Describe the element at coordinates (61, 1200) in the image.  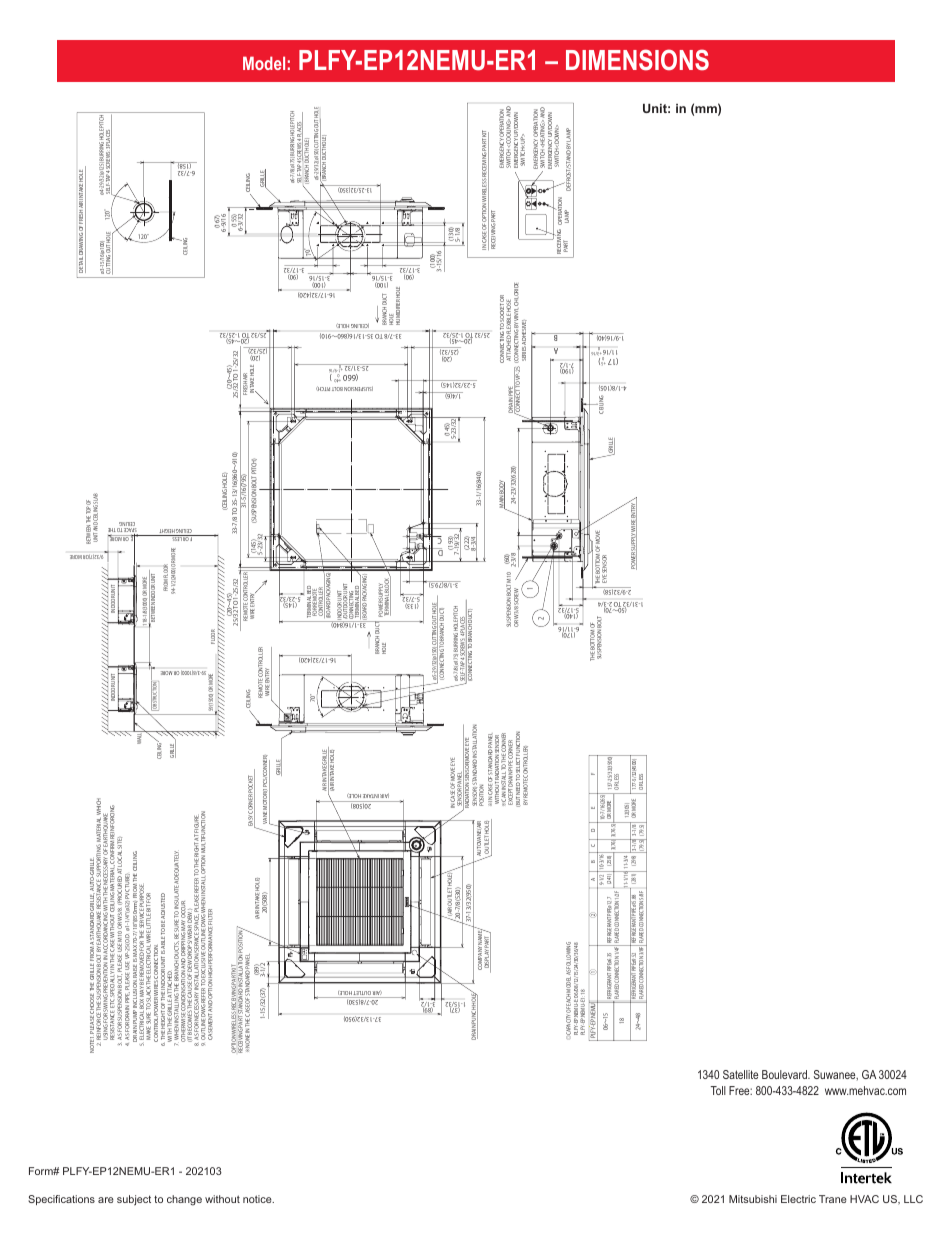
I see `Specifications` at that location.
